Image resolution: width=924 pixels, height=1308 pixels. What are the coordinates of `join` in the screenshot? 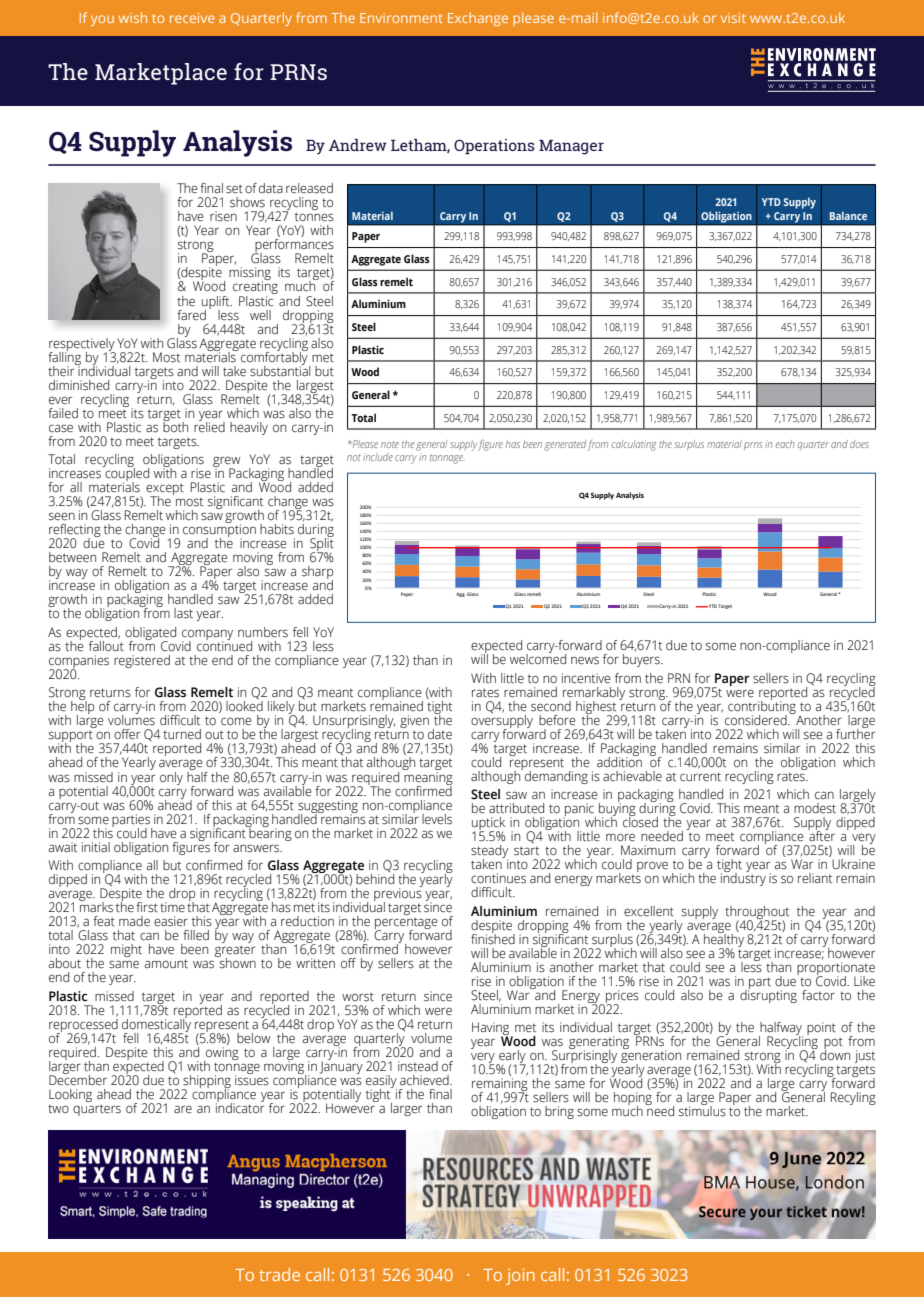 It's located at (520, 1276).
